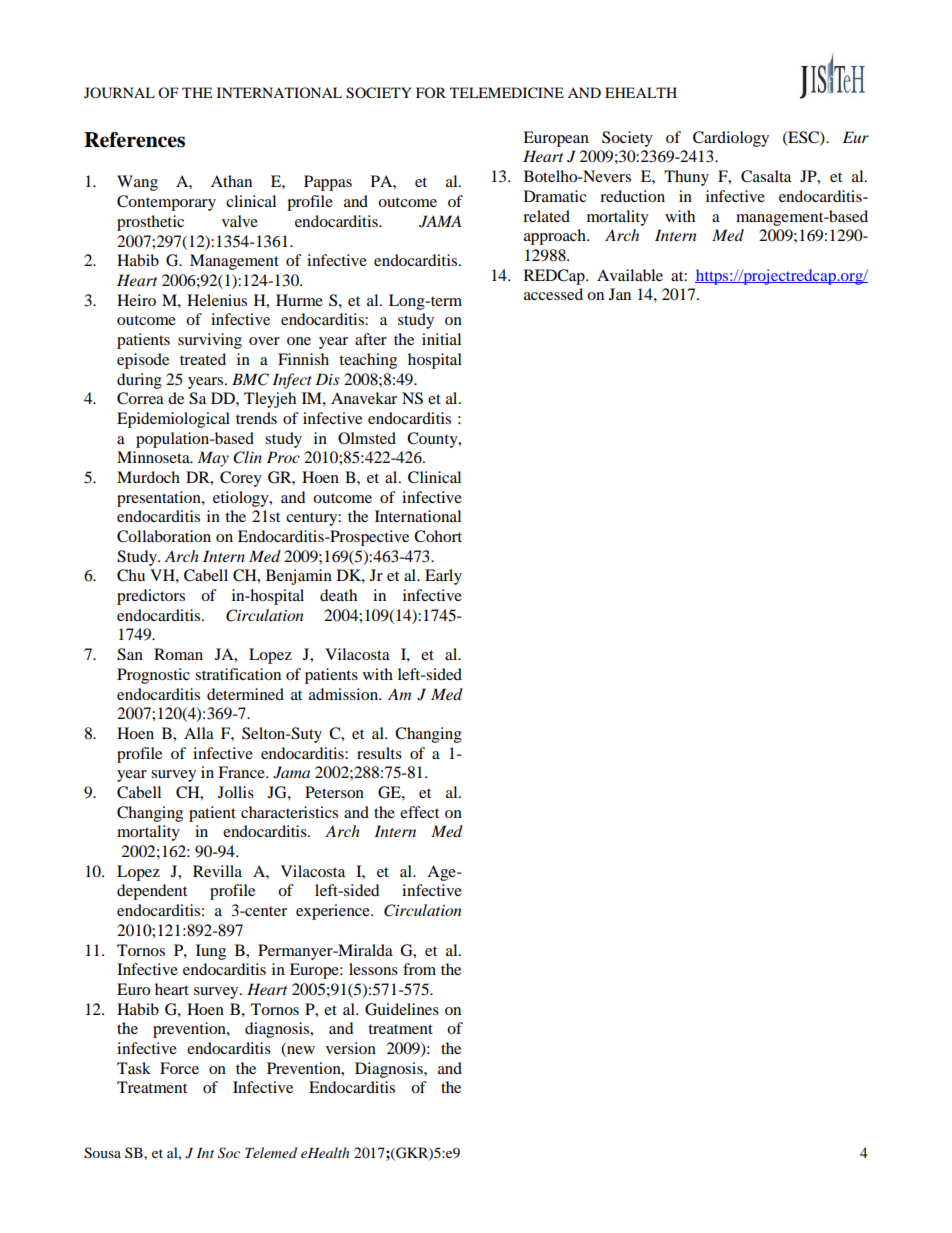 This screenshot has width=952, height=1233. What do you see at coordinates (419, 969) in the screenshot?
I see `from` at bounding box center [419, 969].
